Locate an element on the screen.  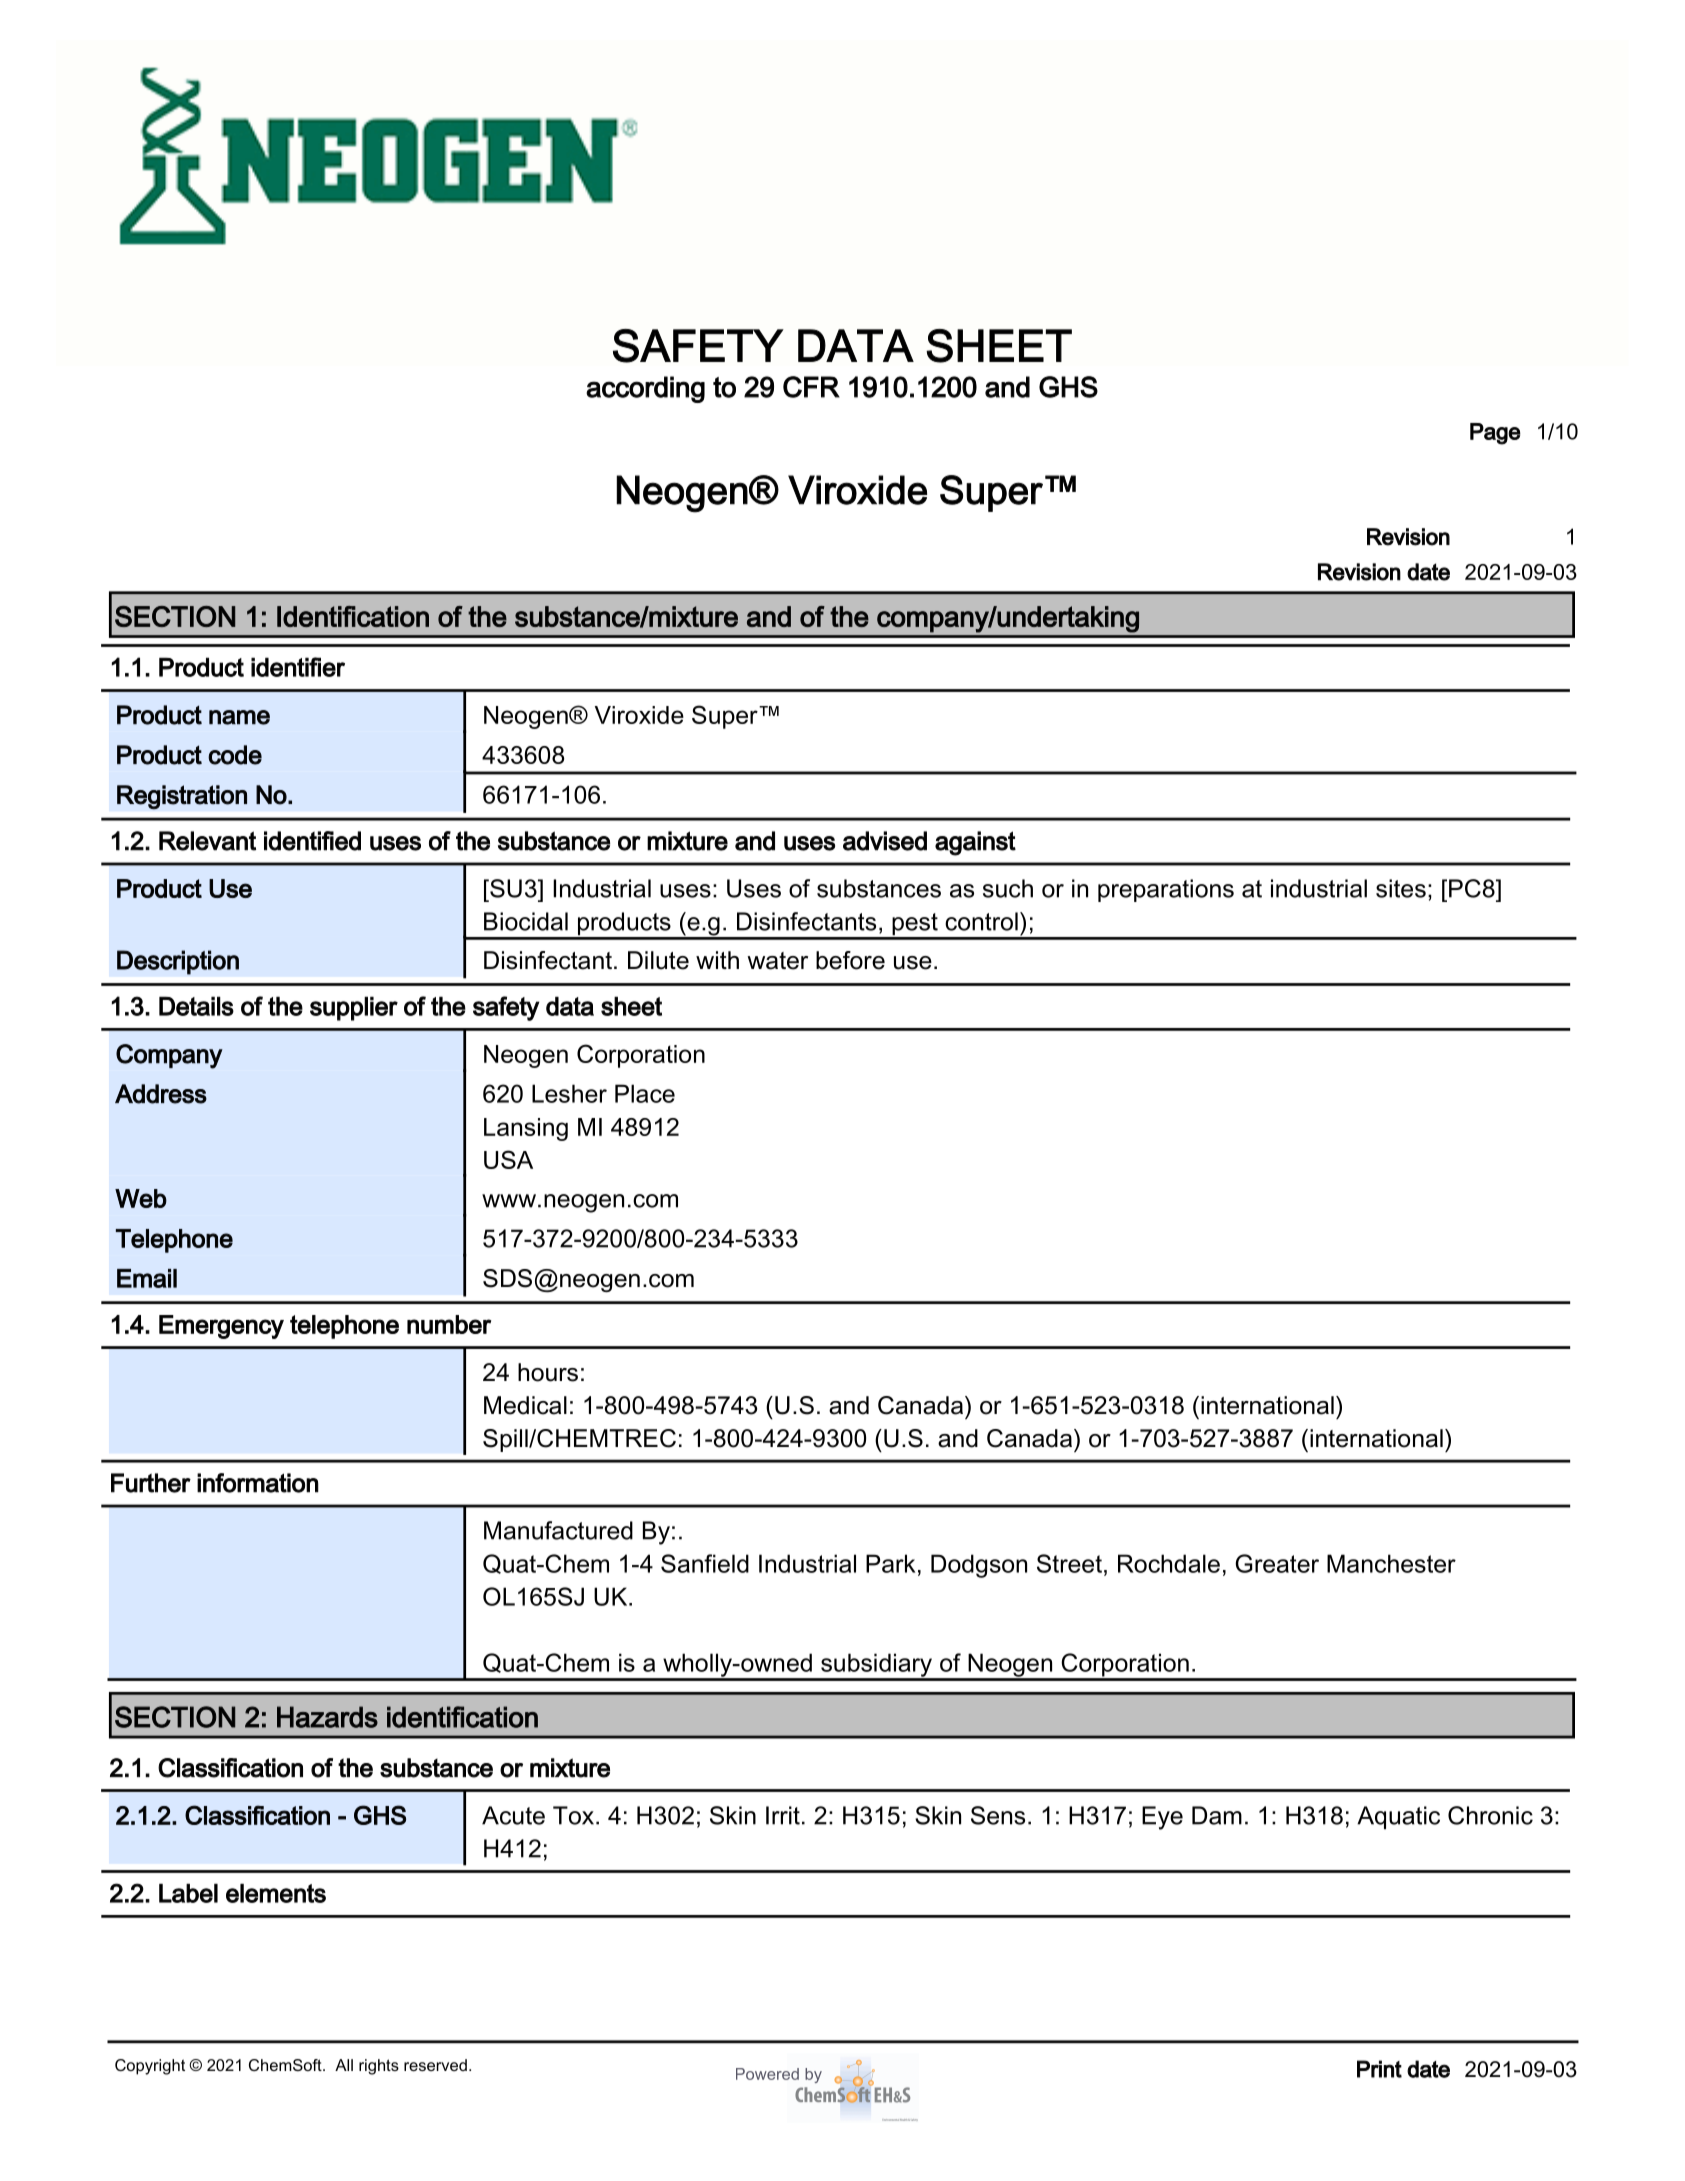
according is located at coordinates (645, 389).
